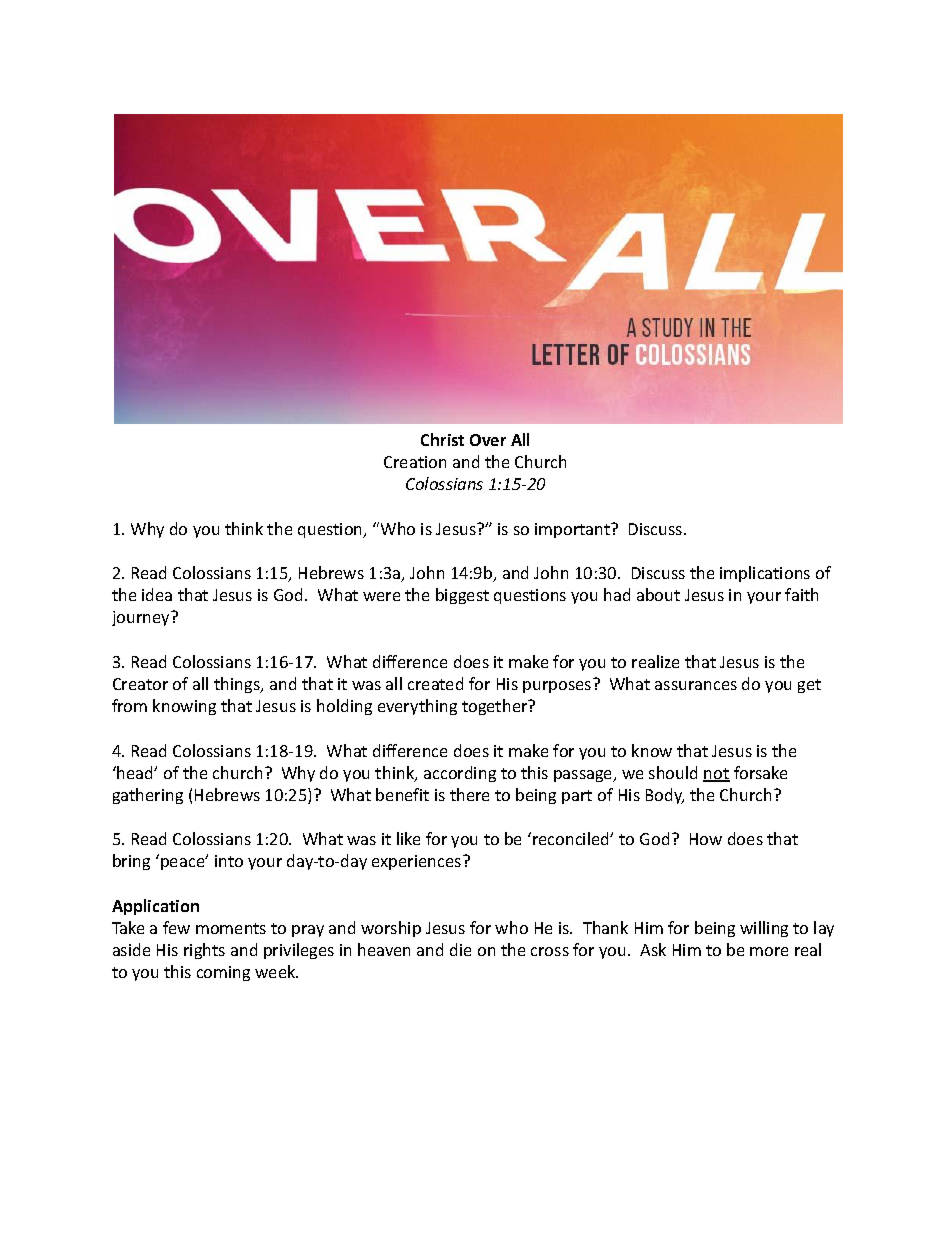  What do you see at coordinates (460, 949) in the image?
I see `die` at bounding box center [460, 949].
